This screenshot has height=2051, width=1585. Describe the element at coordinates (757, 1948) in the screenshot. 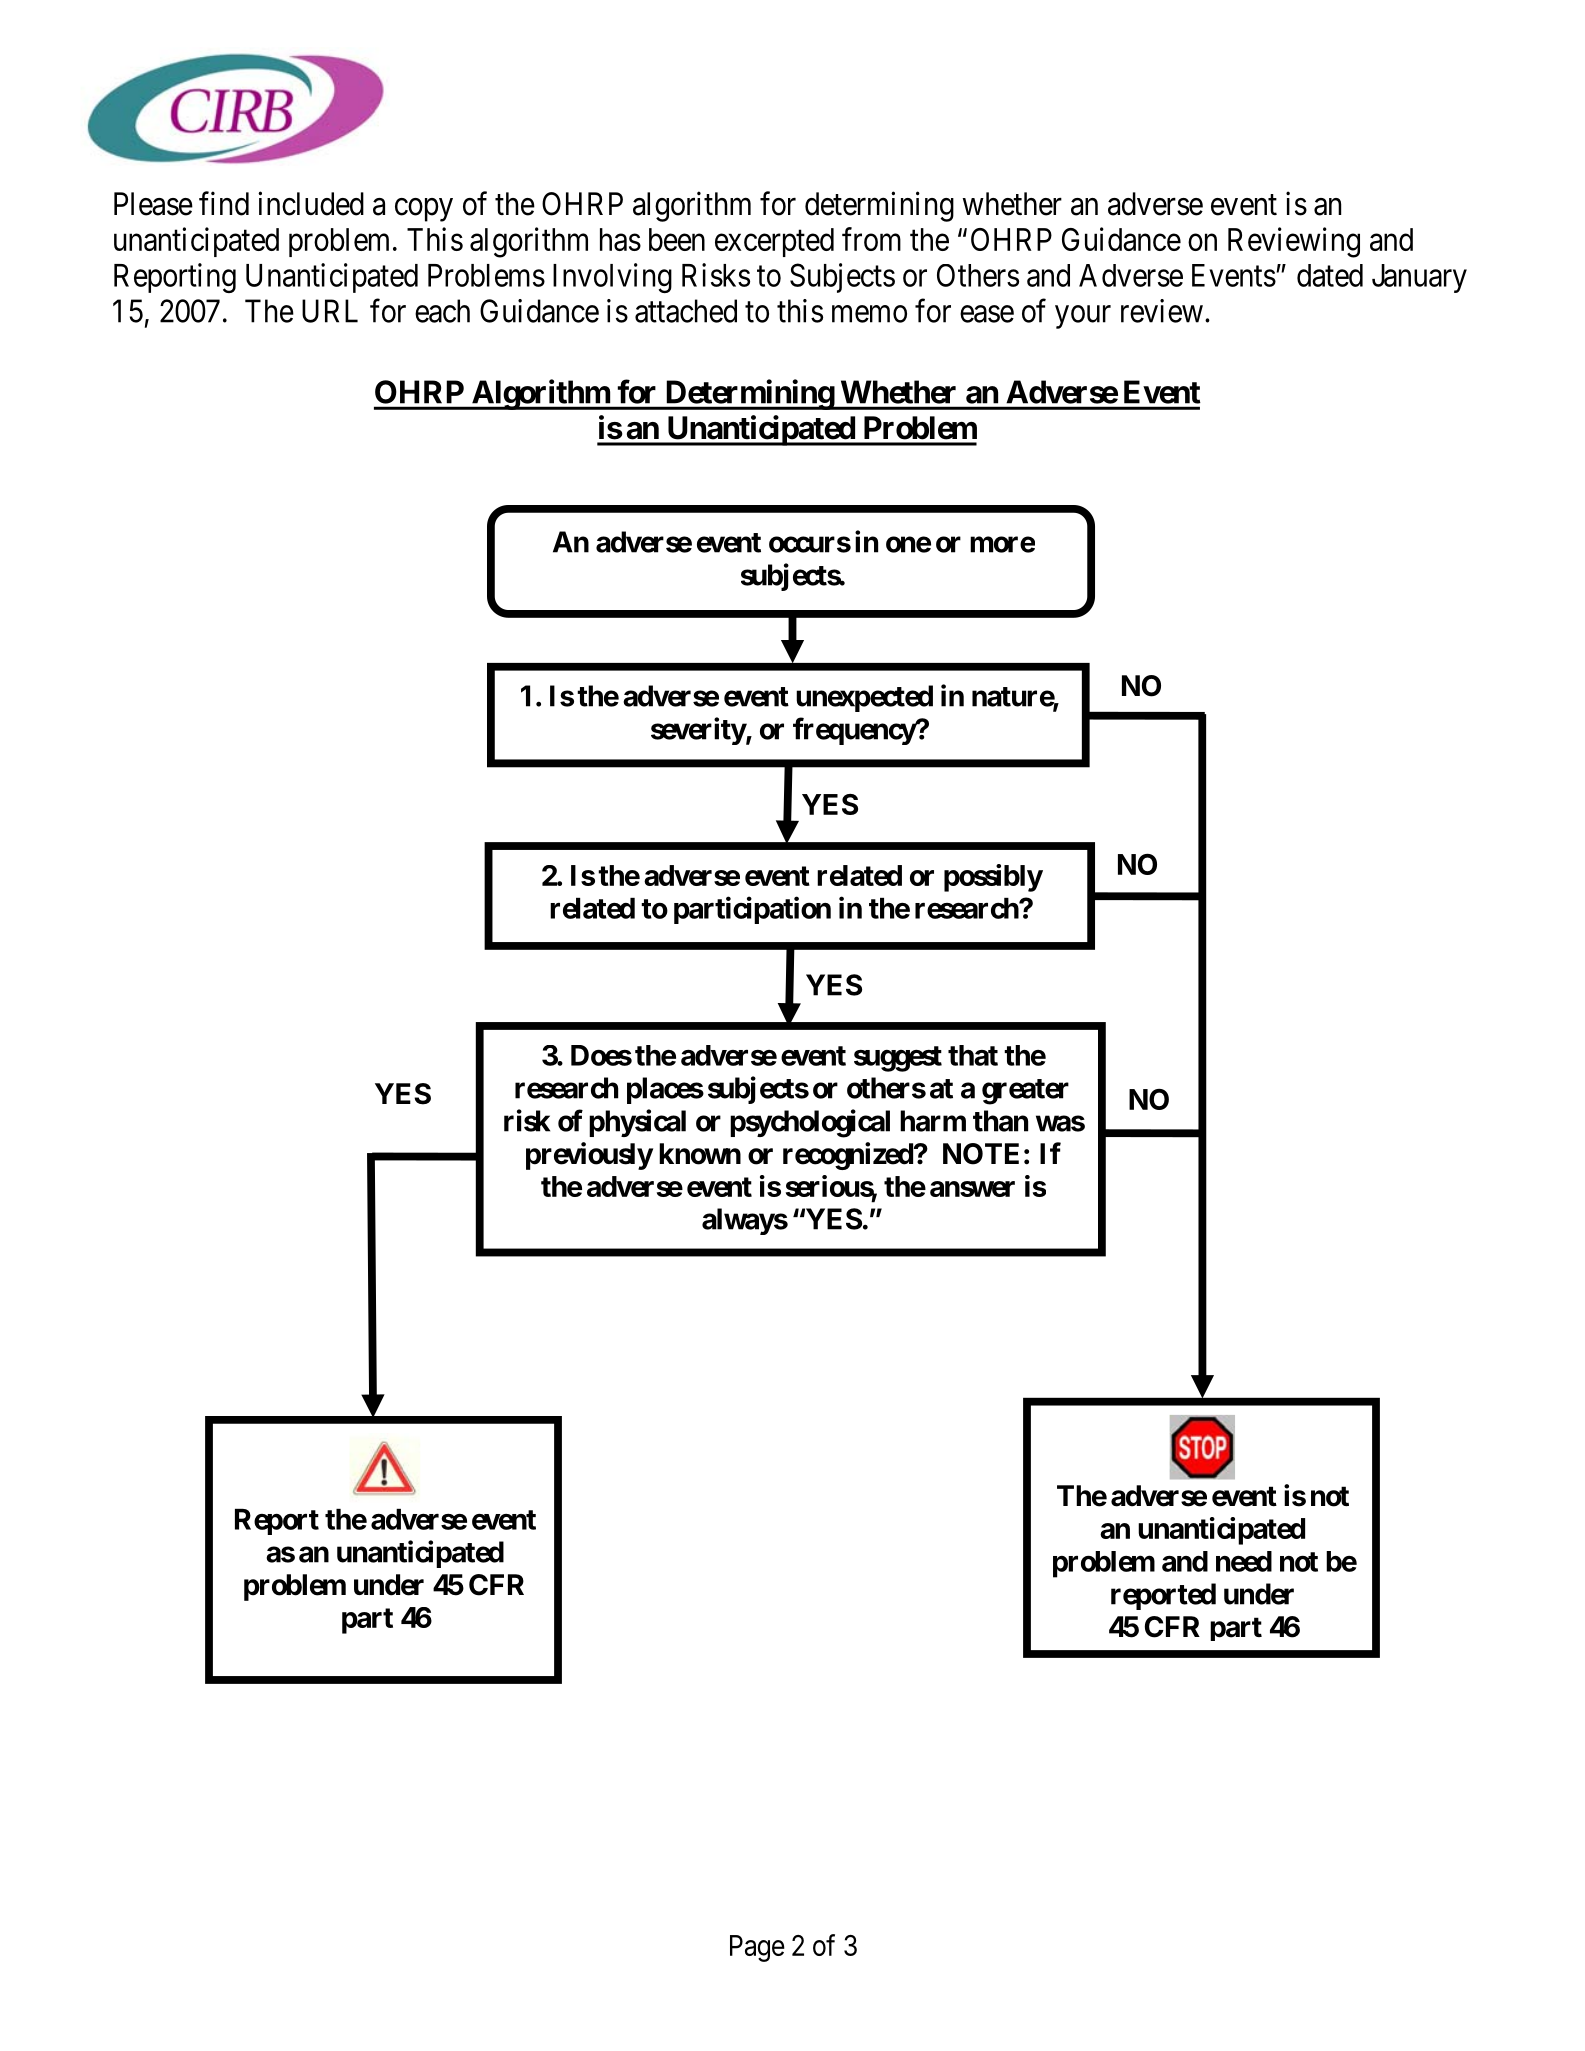

I see `Page` at that location.
